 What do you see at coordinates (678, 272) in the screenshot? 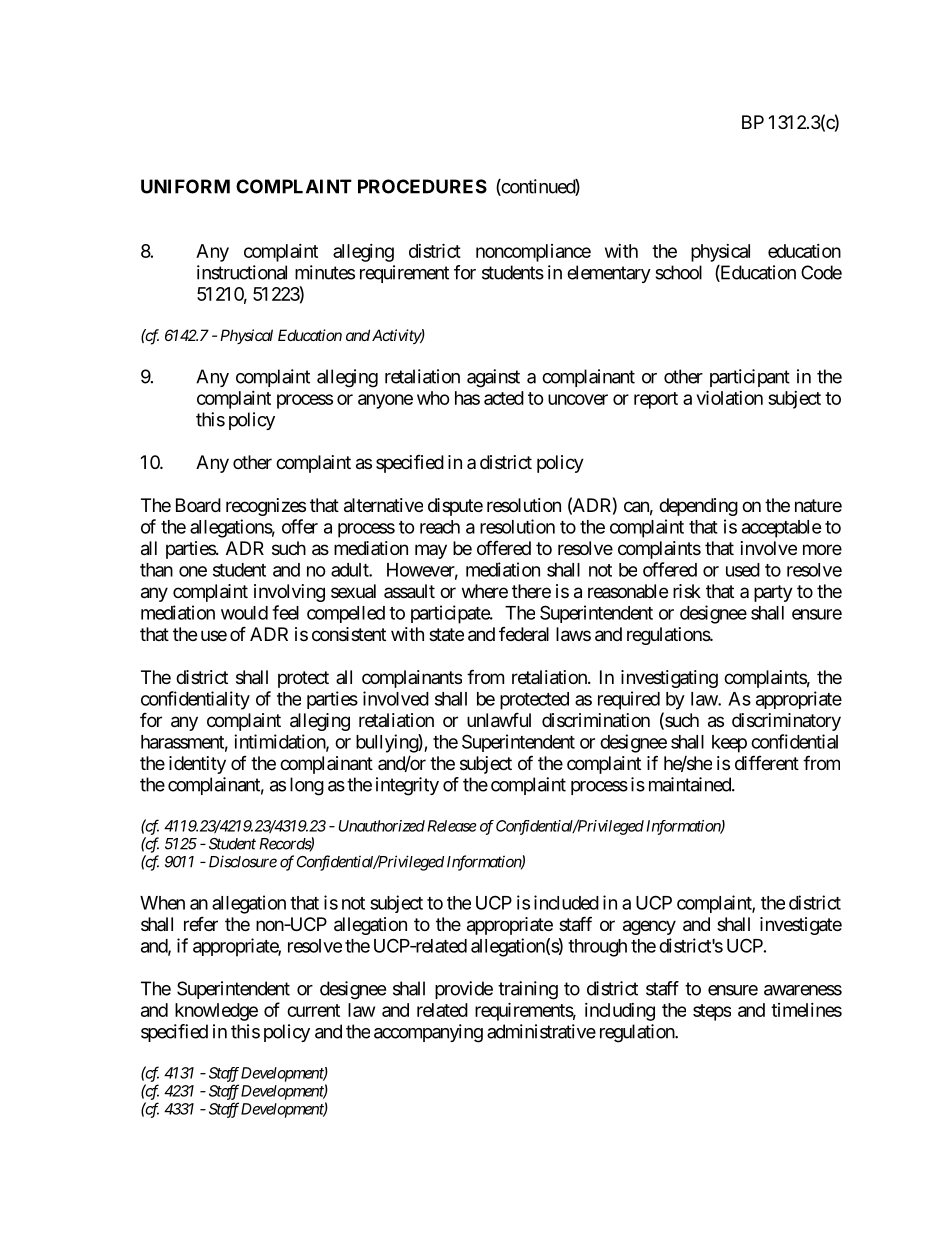
I see `school` at bounding box center [678, 272].
